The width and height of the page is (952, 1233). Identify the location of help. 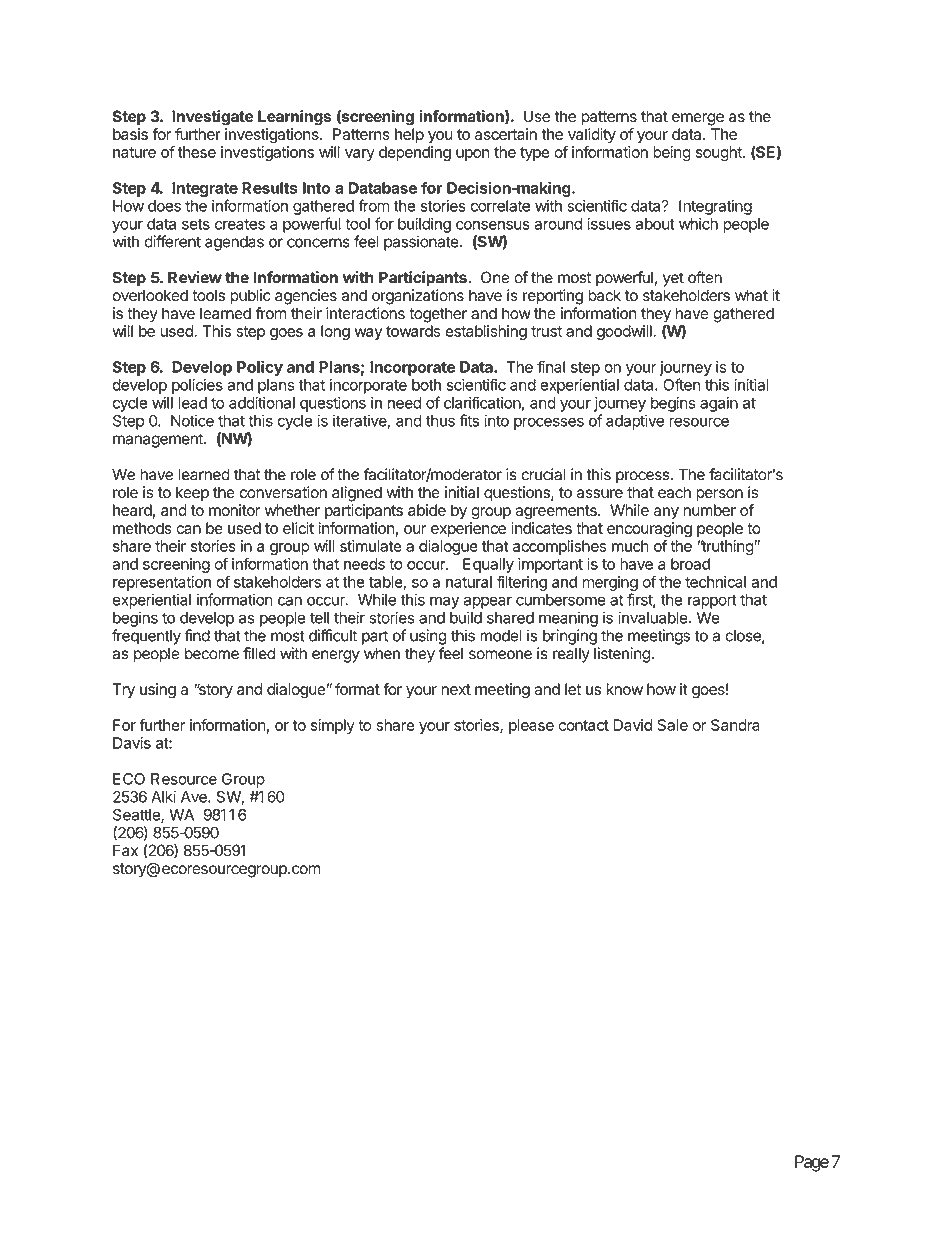
(409, 135).
